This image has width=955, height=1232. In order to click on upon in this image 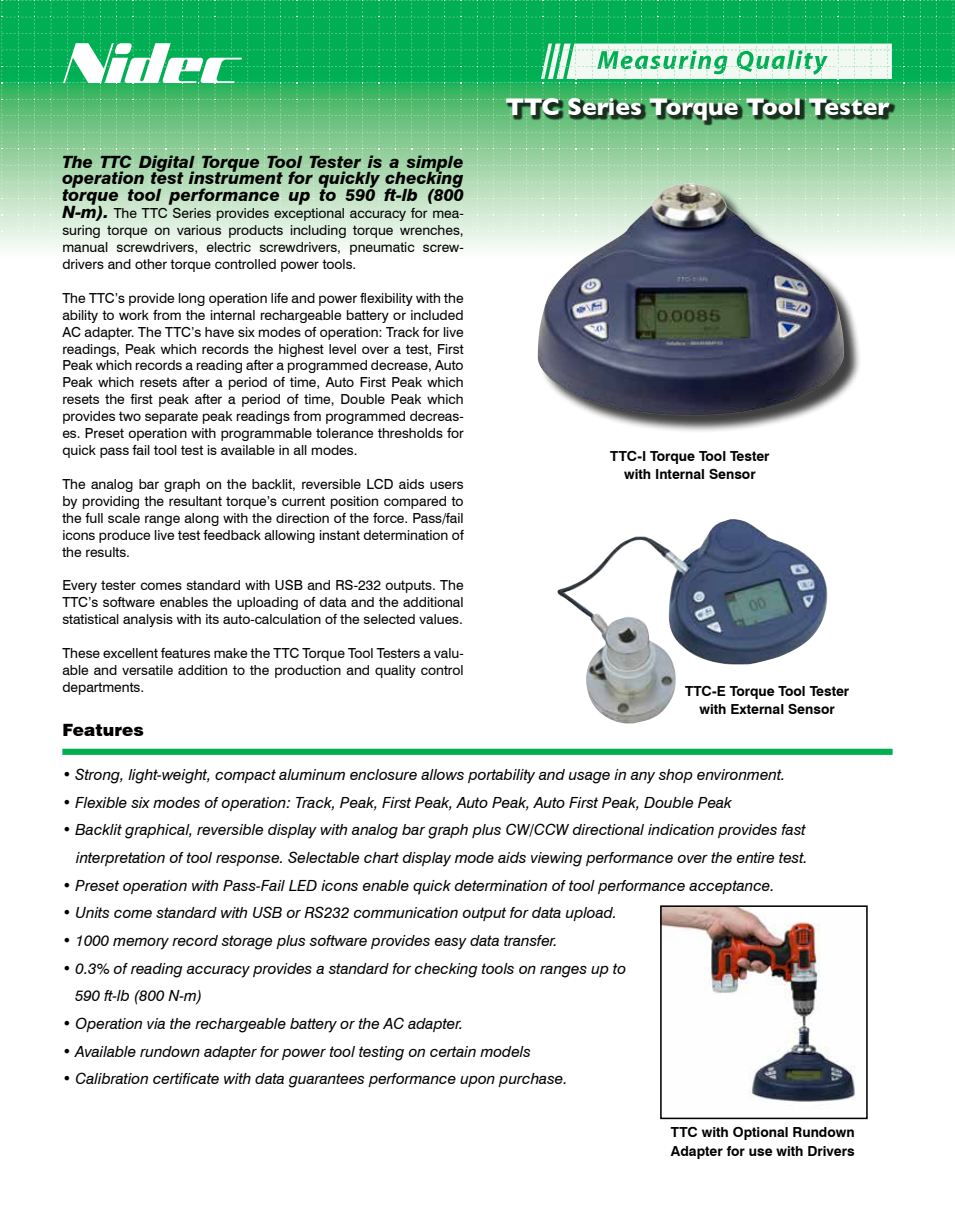, I will do `click(477, 1081)`.
